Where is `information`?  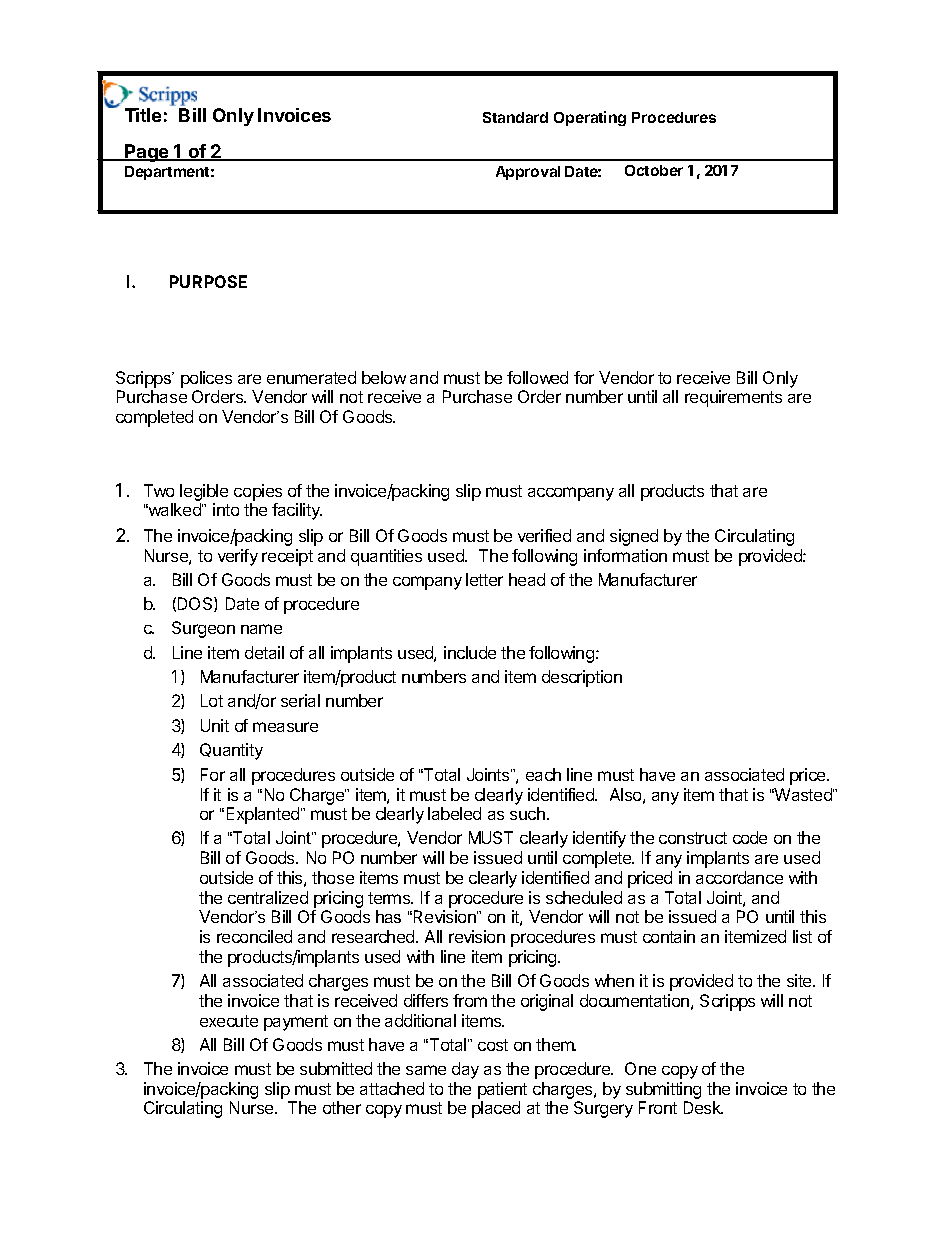
information is located at coordinates (625, 555).
